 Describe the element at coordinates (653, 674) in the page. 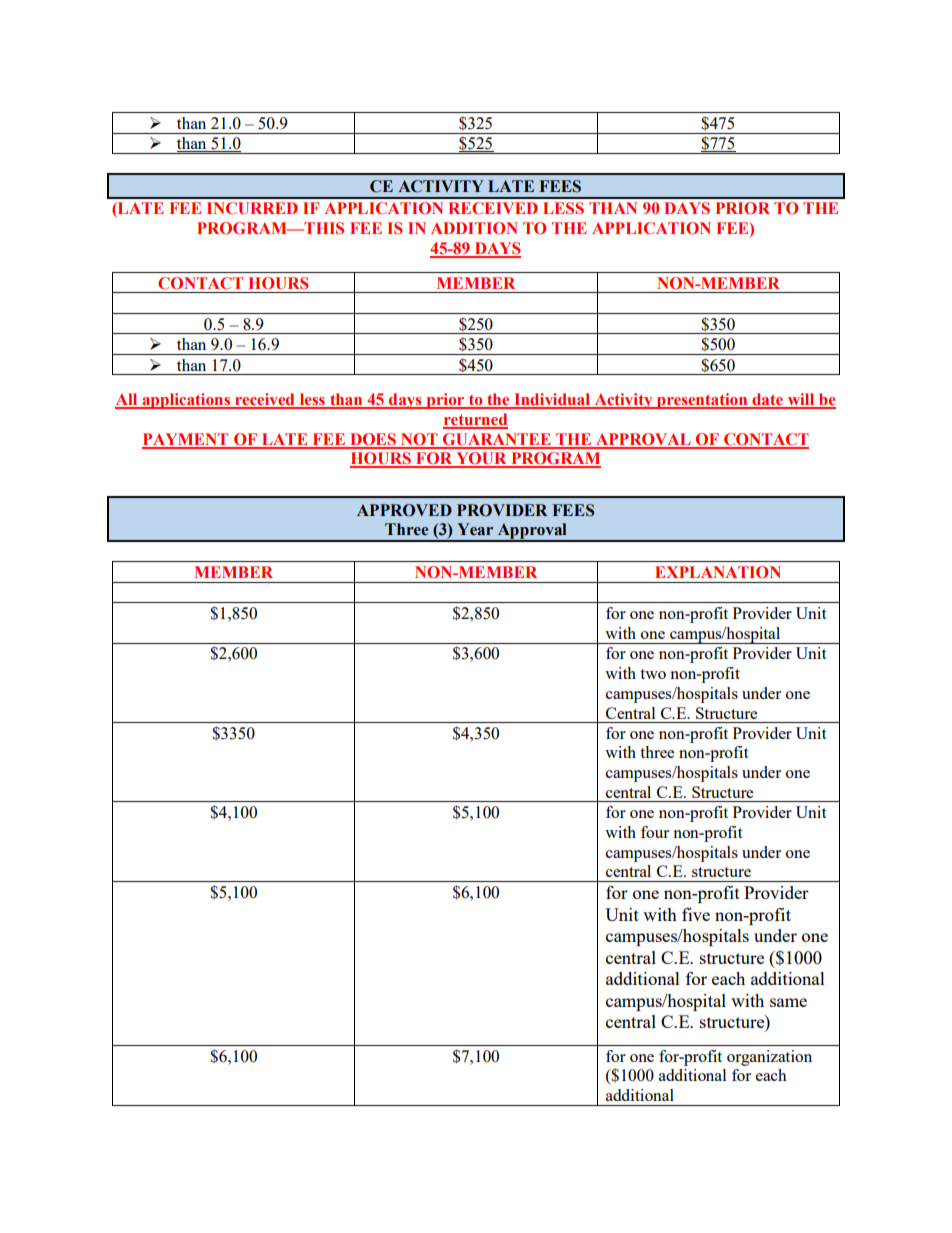

I see `two` at that location.
